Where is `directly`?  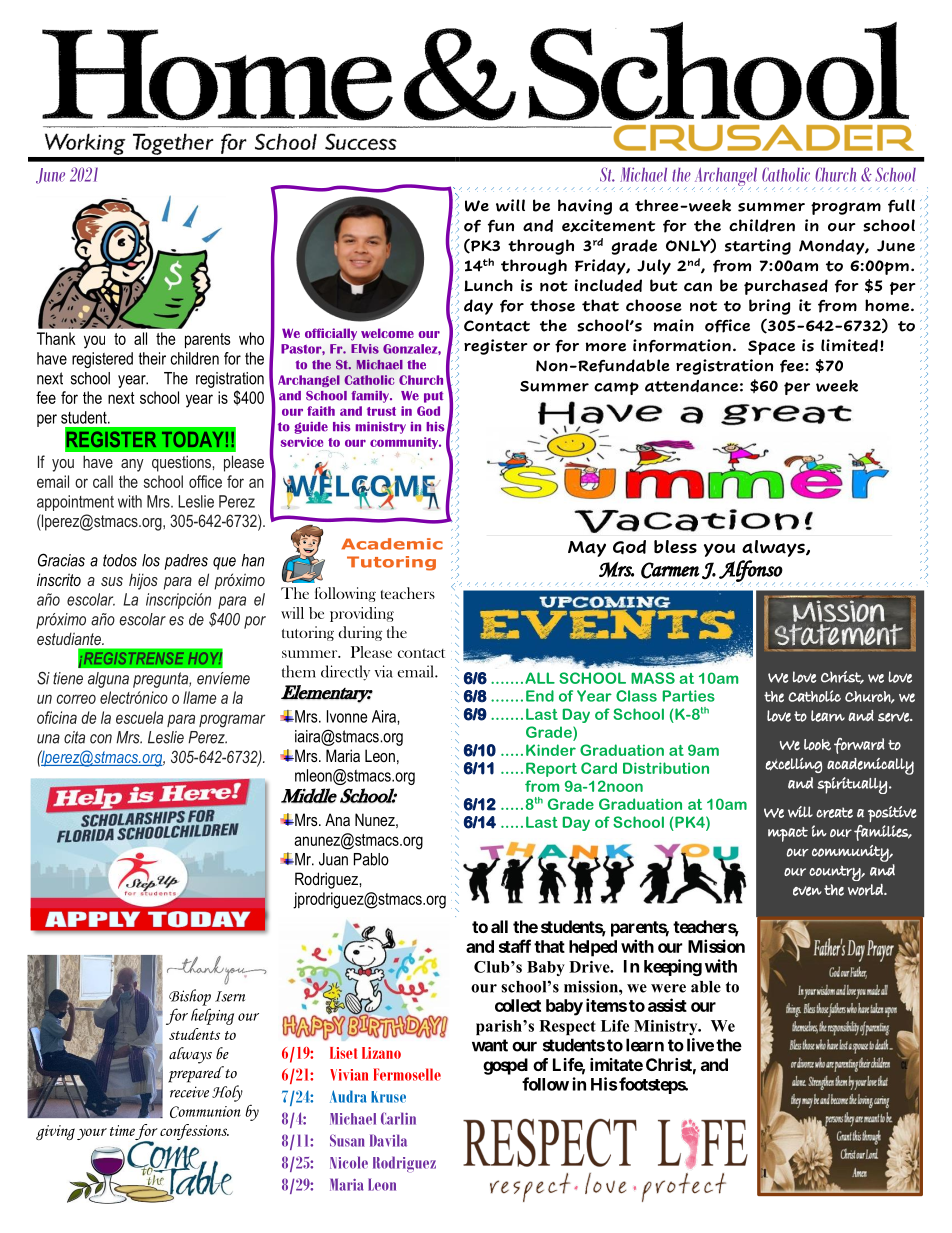 directly is located at coordinates (345, 673).
